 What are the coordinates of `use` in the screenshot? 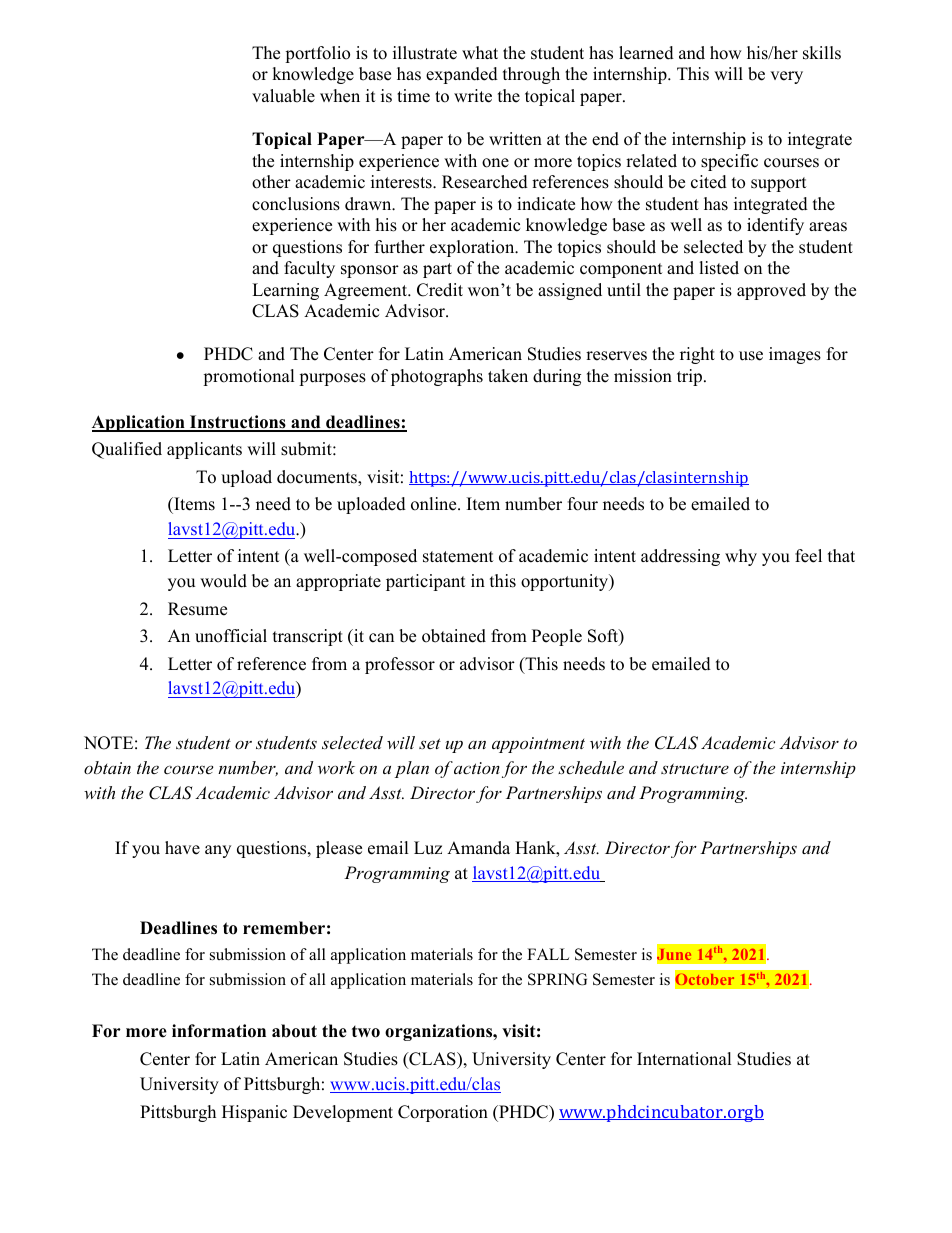 It's located at (751, 356).
